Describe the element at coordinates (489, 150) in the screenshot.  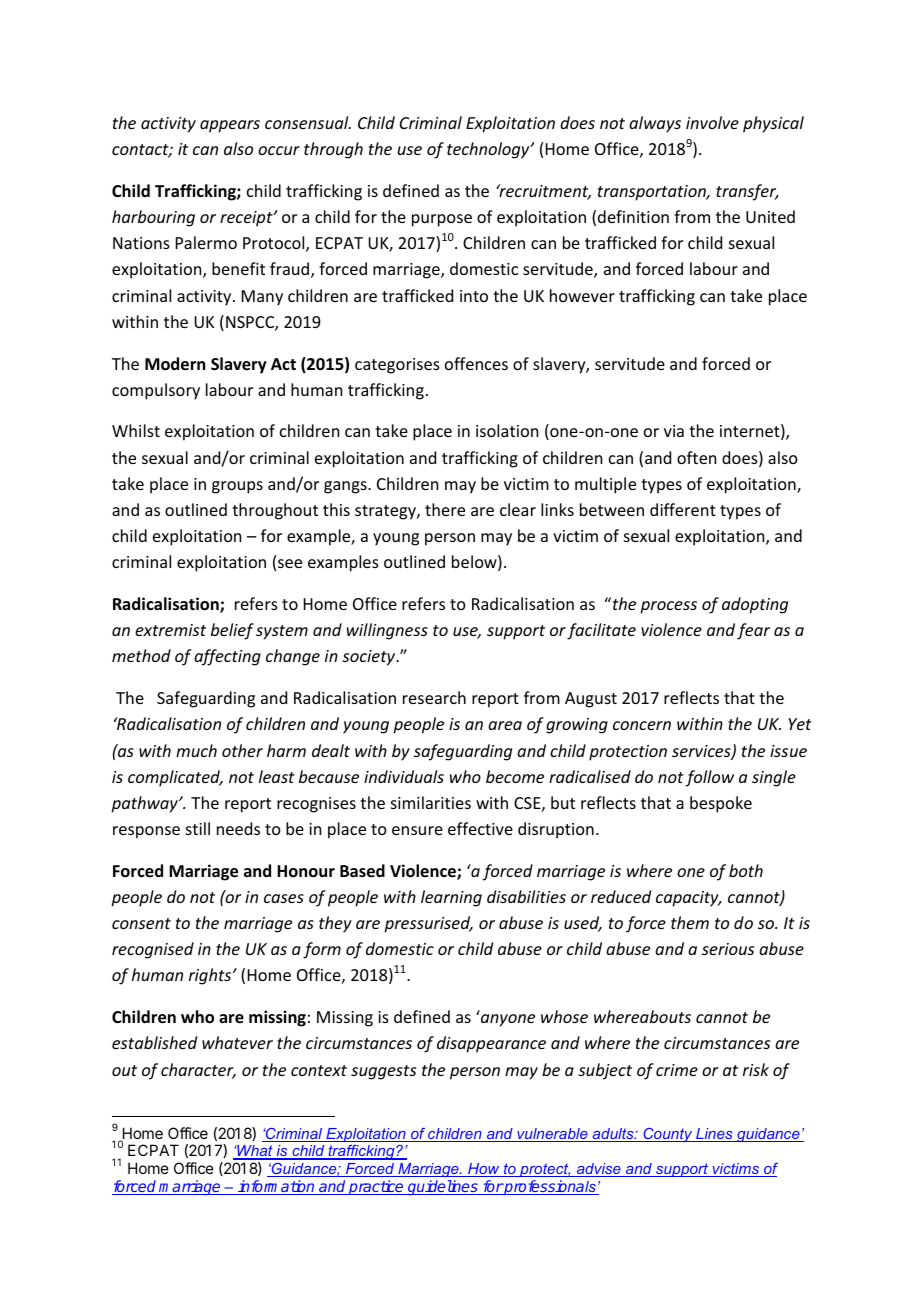
I see `technology` at that location.
